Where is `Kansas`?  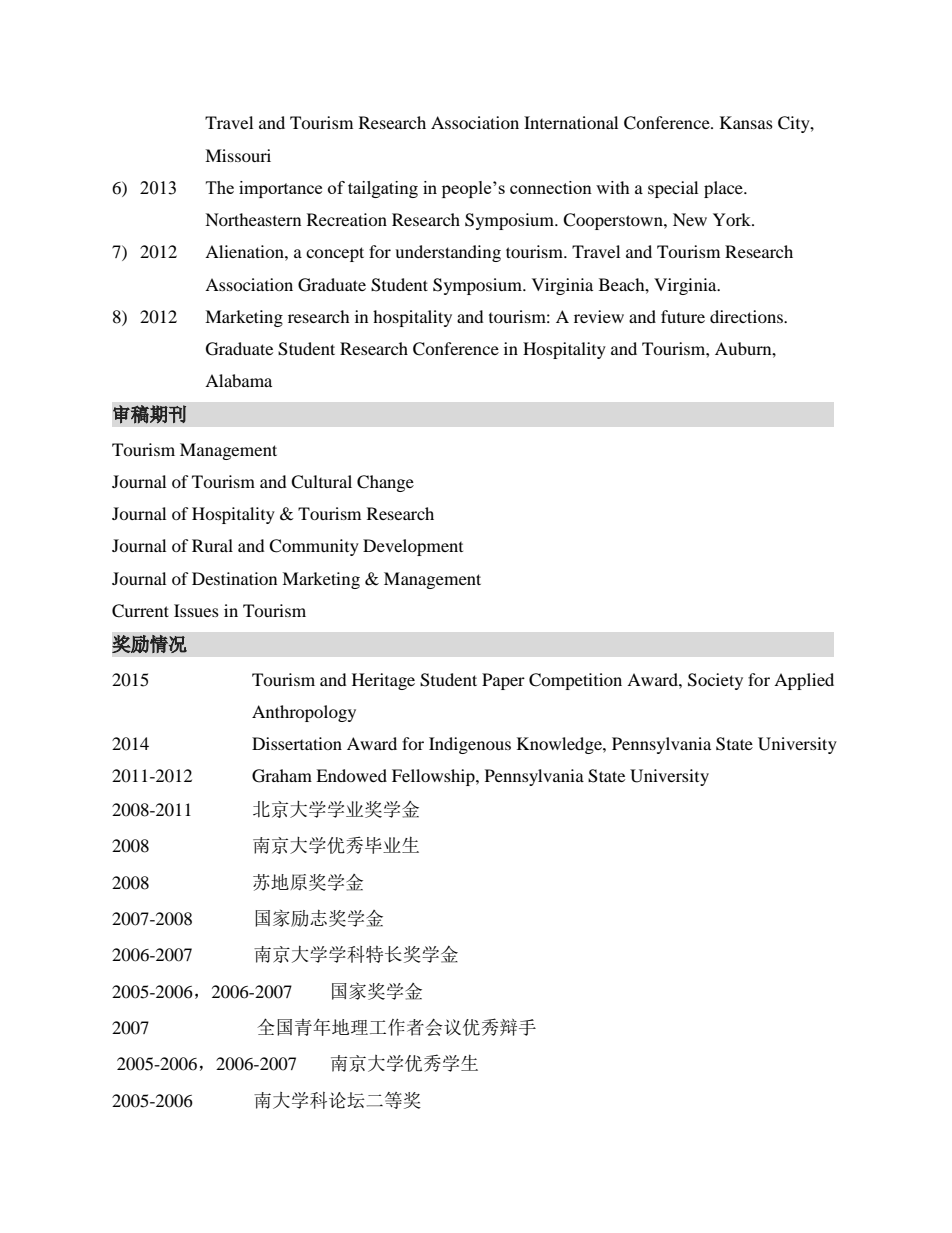
Kansas is located at coordinates (746, 122).
